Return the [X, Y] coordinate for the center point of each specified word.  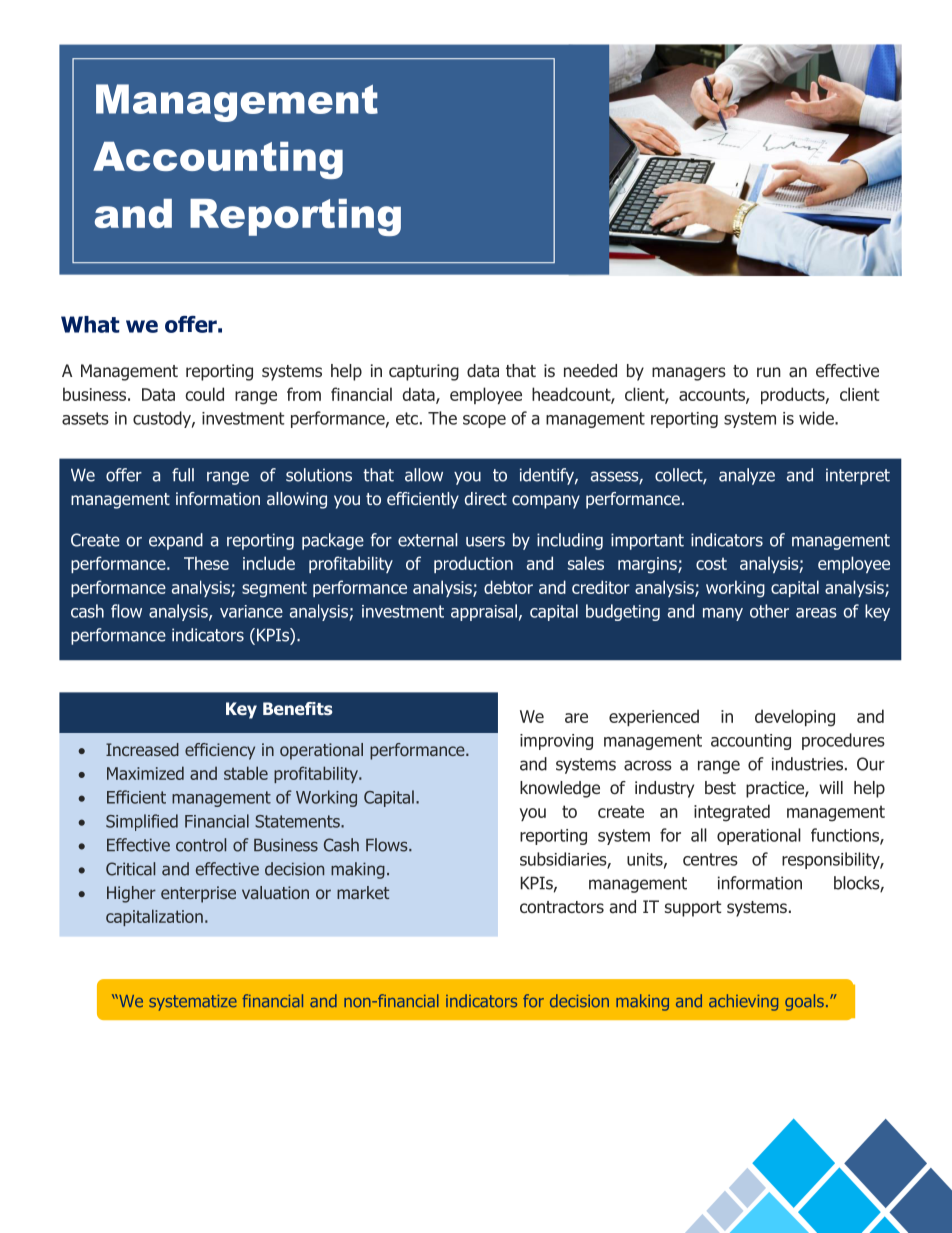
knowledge [560, 789]
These [206, 563]
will [831, 787]
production [473, 564]
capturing [424, 372]
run [769, 372]
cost [711, 563]
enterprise [198, 894]
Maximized [145, 773]
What [90, 324]
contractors [562, 907]
